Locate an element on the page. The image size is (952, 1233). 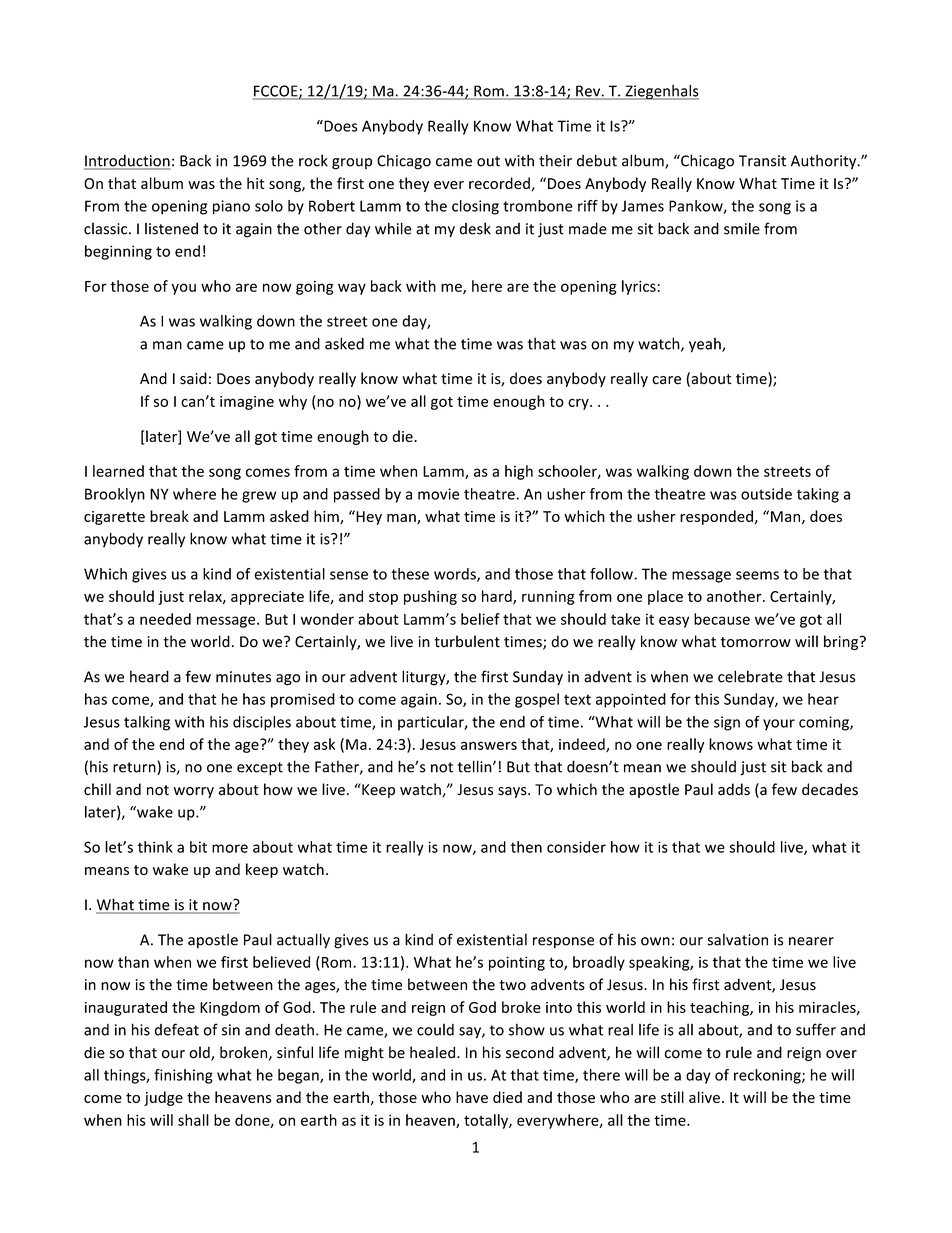
than is located at coordinates (133, 962).
